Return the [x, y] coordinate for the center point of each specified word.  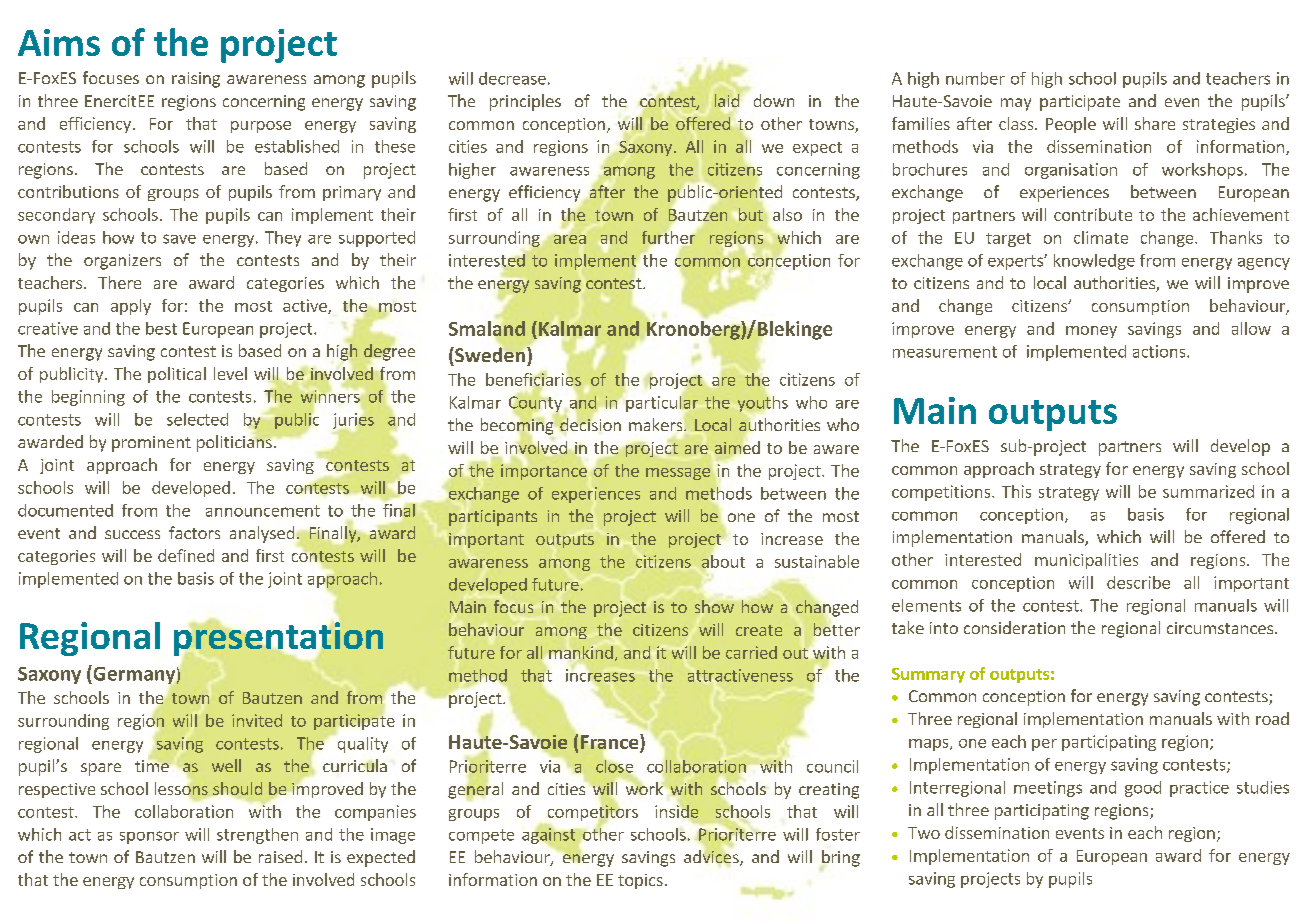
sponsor [149, 837]
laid [728, 102]
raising [196, 80]
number [975, 78]
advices [712, 857]
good [1143, 789]
